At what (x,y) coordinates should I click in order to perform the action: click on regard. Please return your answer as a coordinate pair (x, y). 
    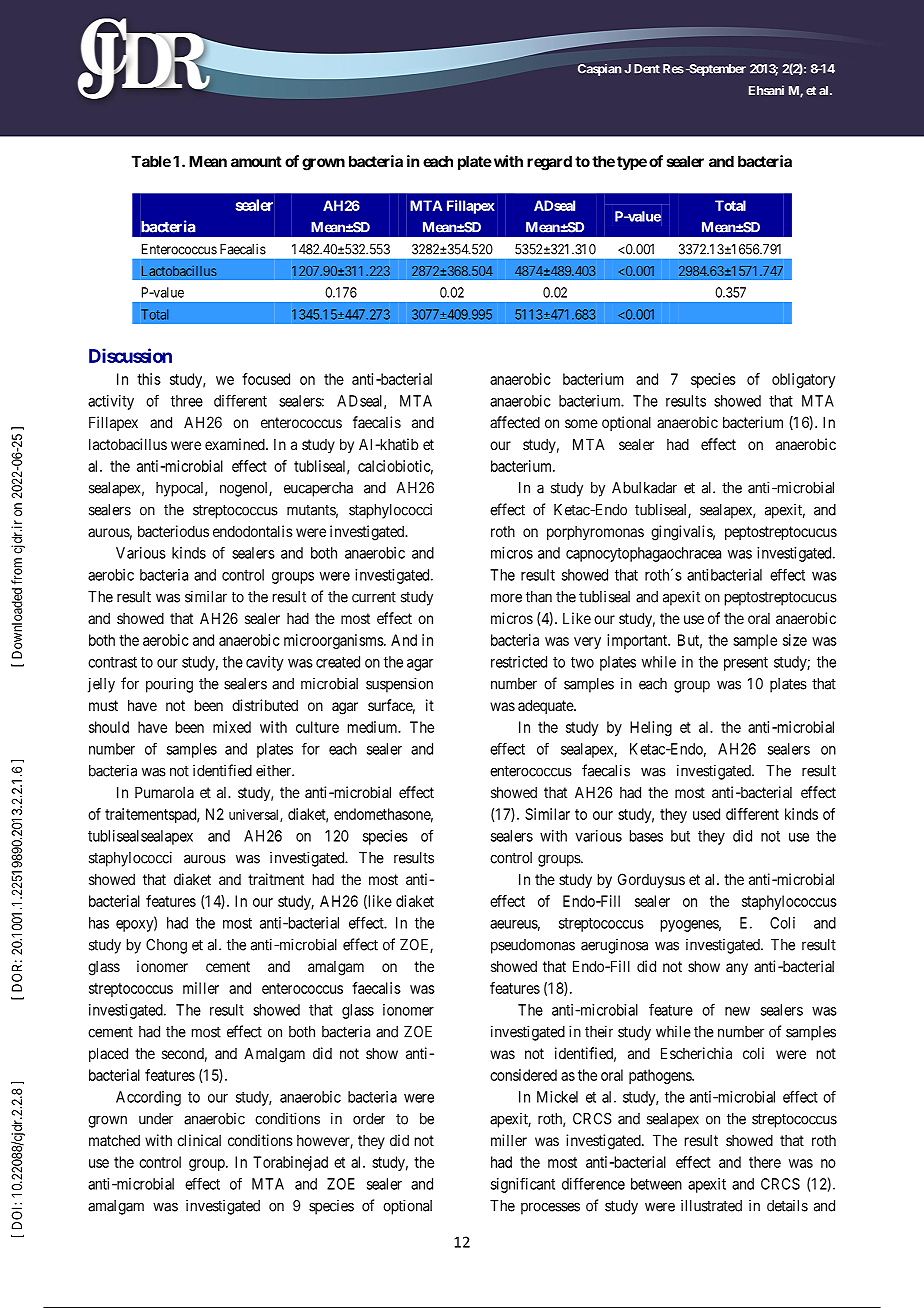
    Looking at the image, I should click on (549, 163).
